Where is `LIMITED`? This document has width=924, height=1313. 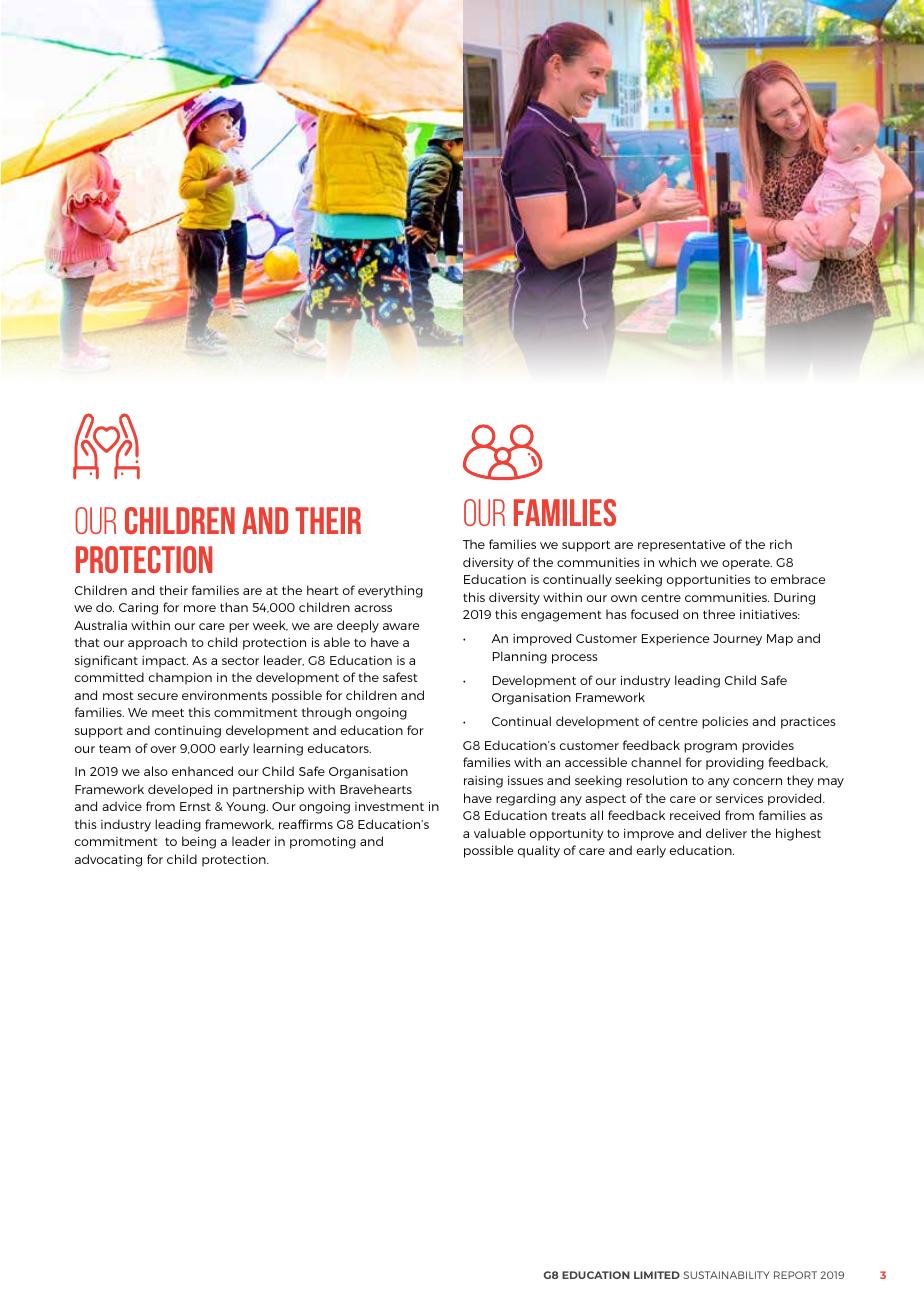
LIMITED is located at coordinates (657, 1275).
